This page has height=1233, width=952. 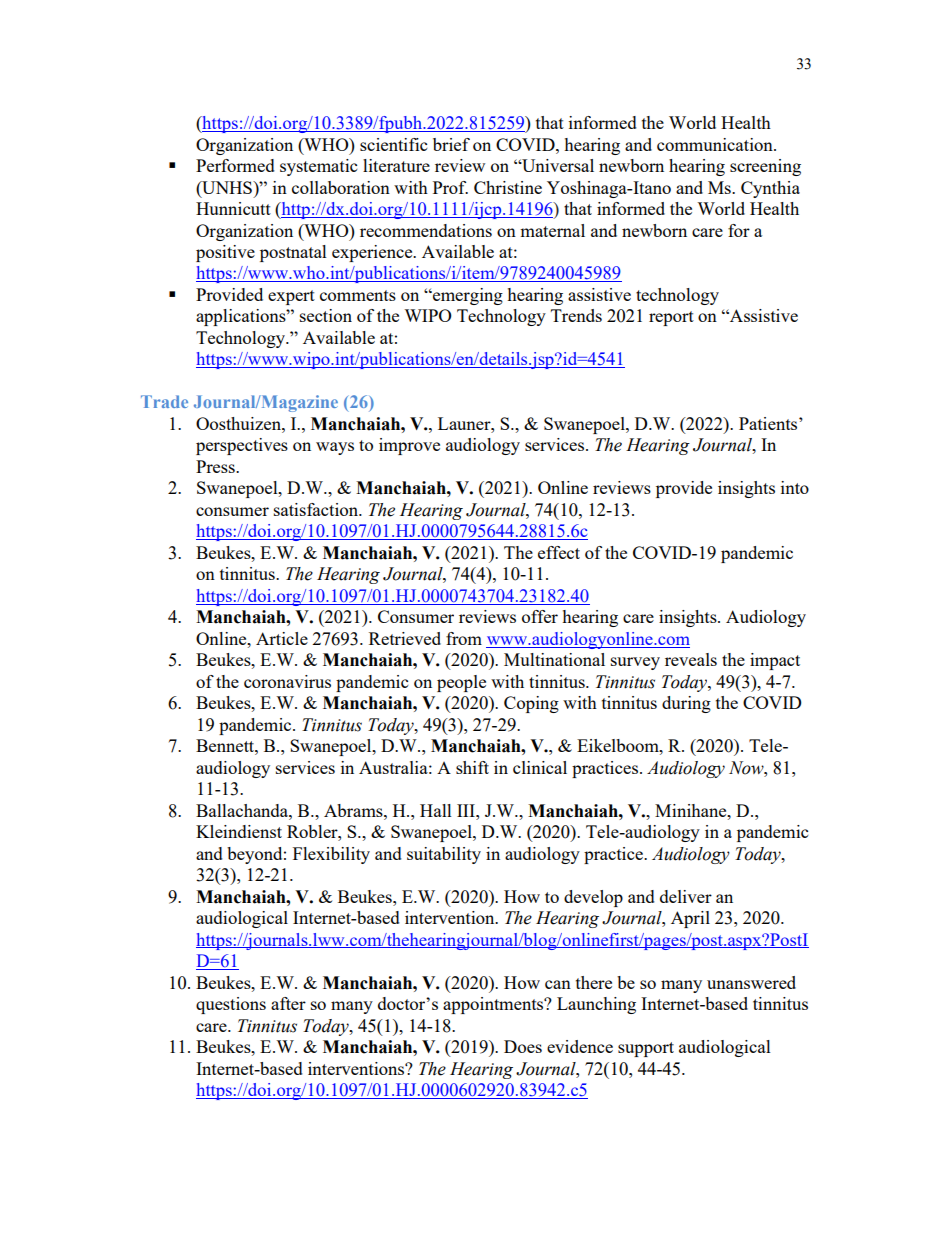 I want to click on communication, so click(x=716, y=144).
